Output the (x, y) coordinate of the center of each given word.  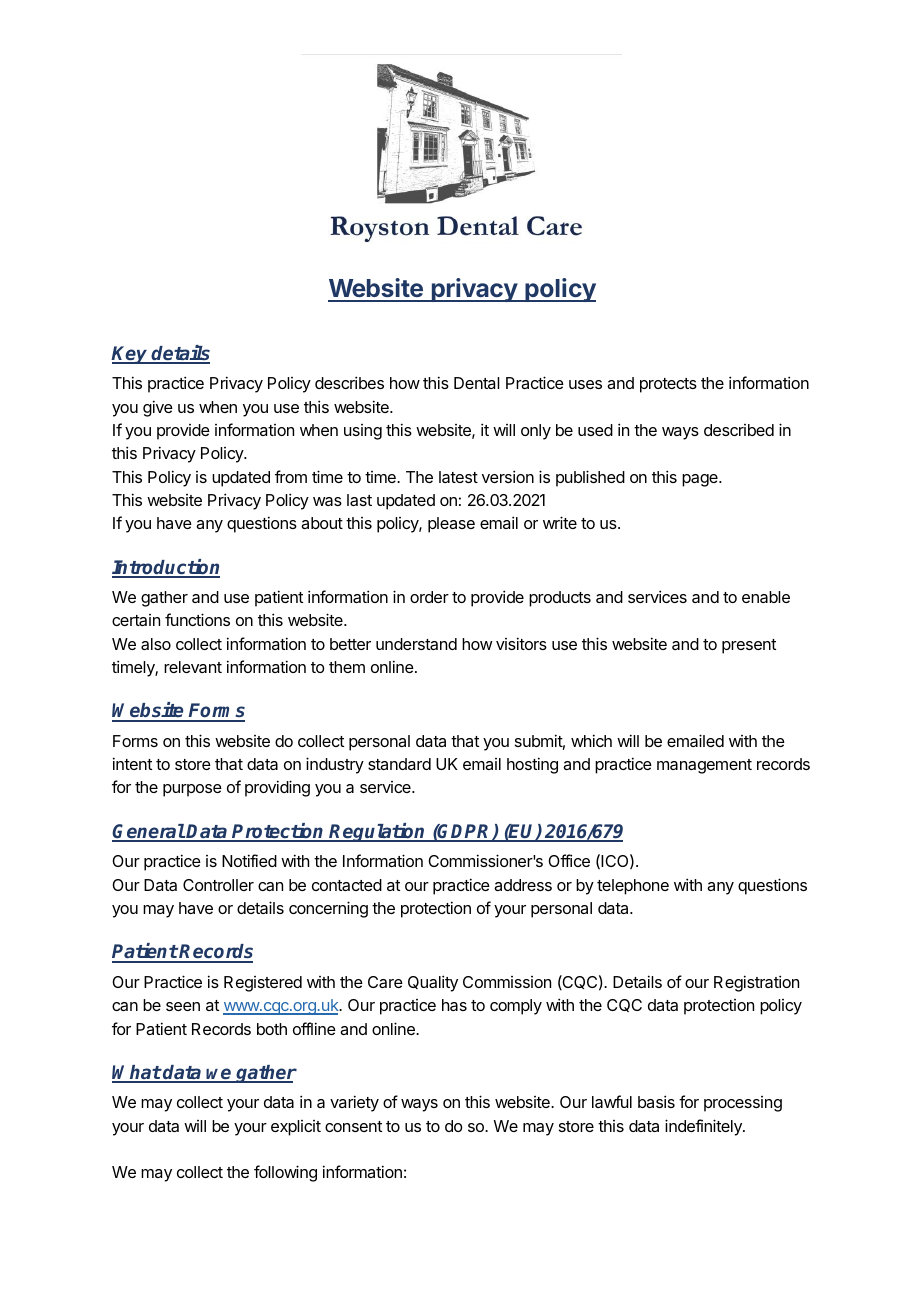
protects (668, 385)
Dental (477, 383)
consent (353, 1126)
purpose (192, 790)
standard (399, 764)
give (158, 408)
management (704, 766)
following (285, 1173)
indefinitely (704, 1127)
